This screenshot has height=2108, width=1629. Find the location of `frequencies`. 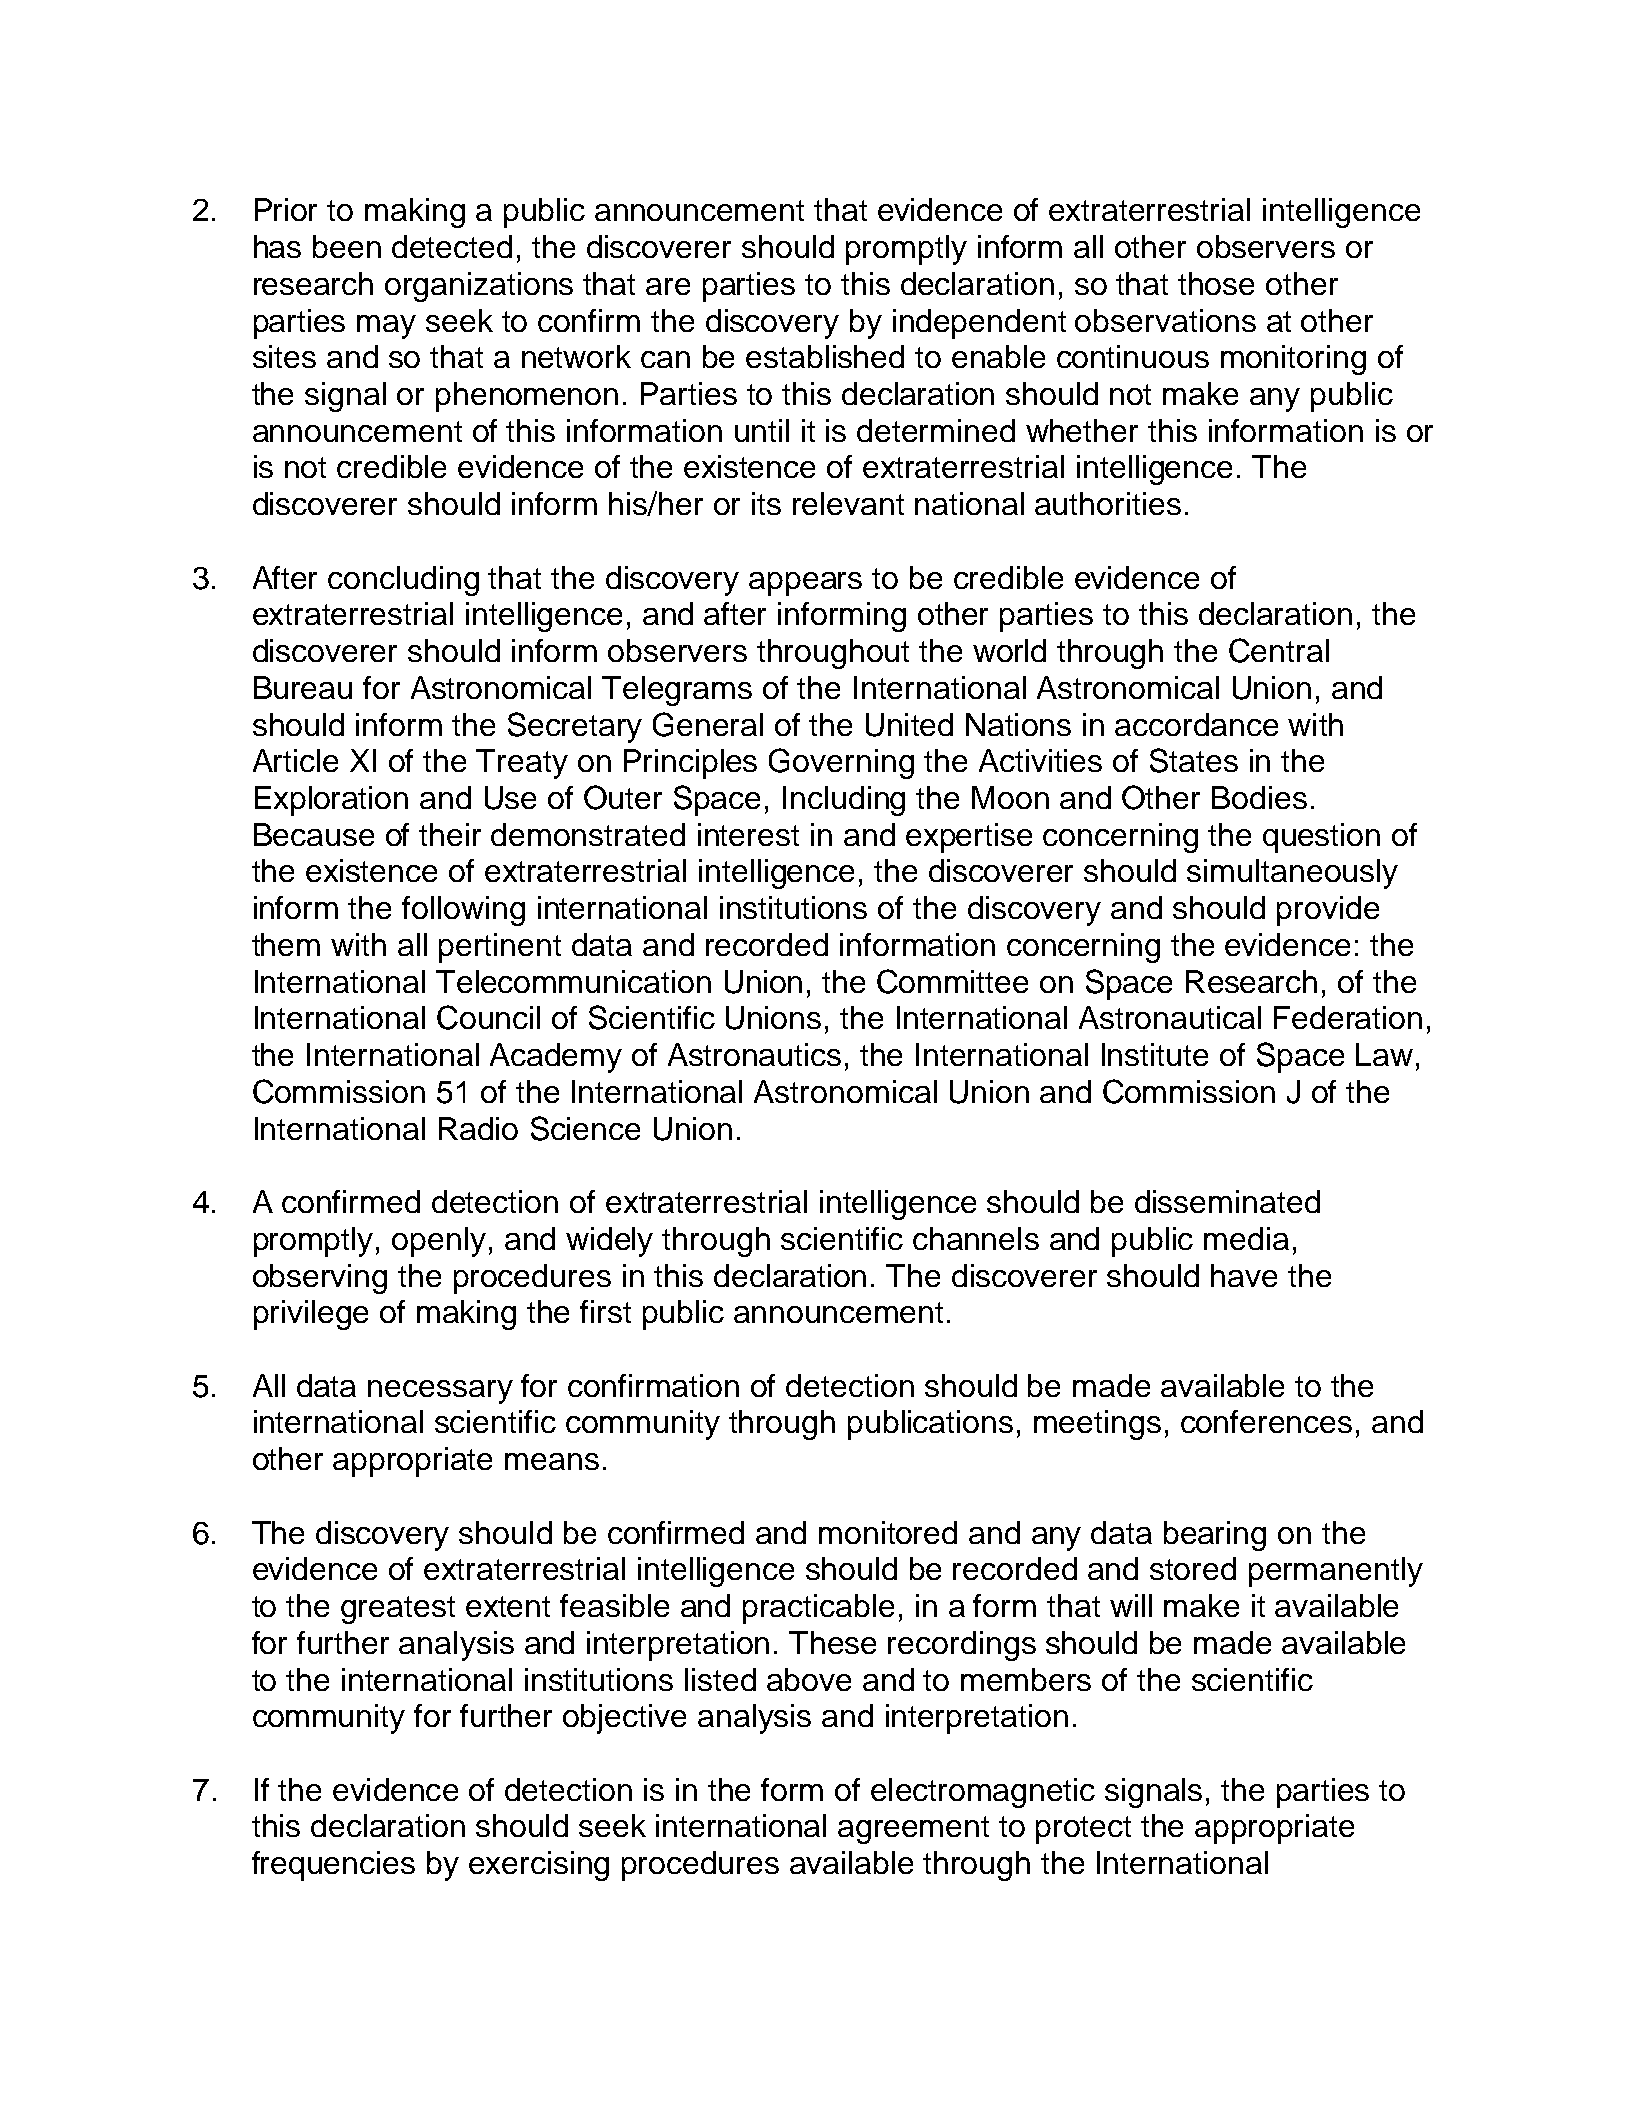

frequencies is located at coordinates (333, 1866).
